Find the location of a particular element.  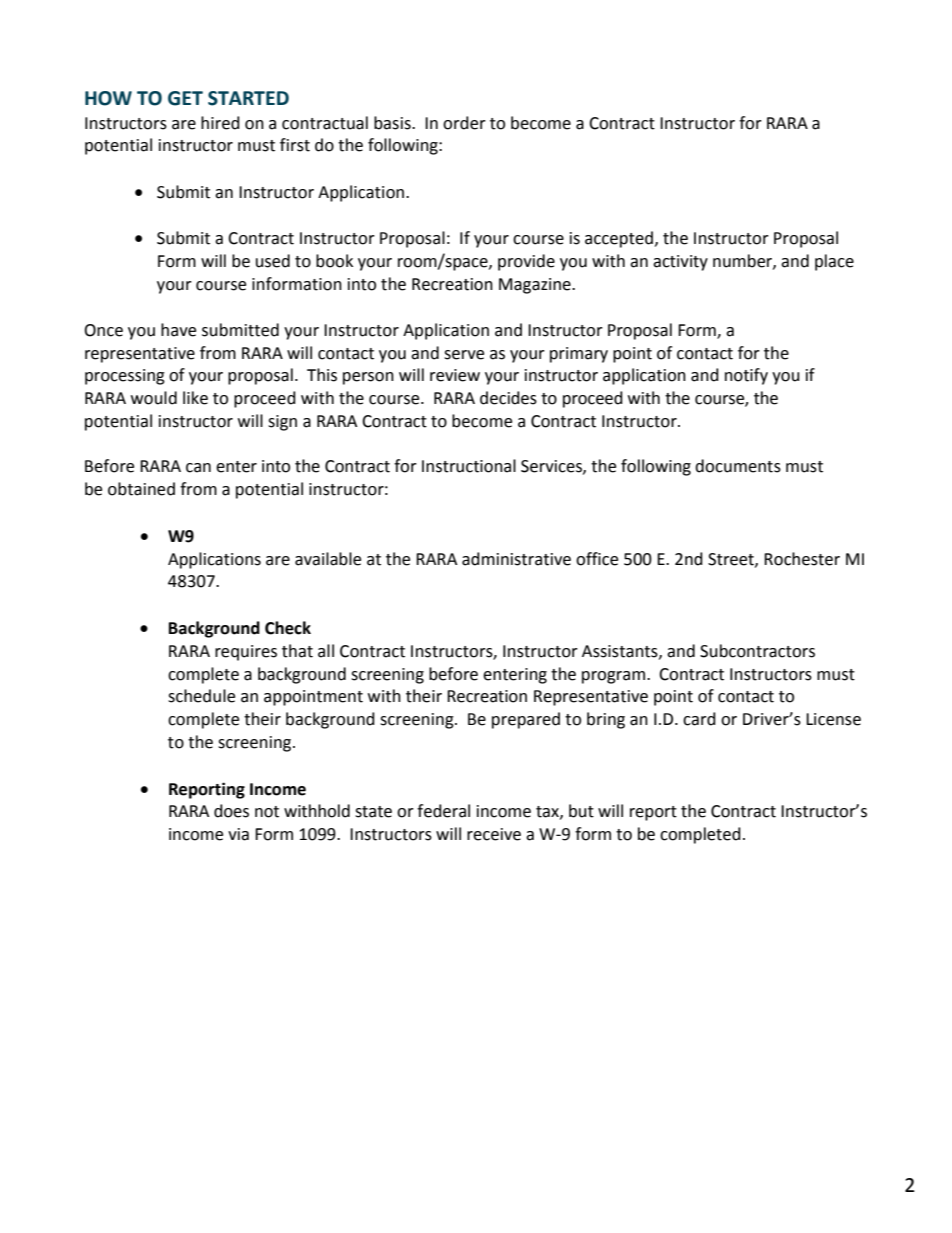

Instructional is located at coordinates (469, 466).
